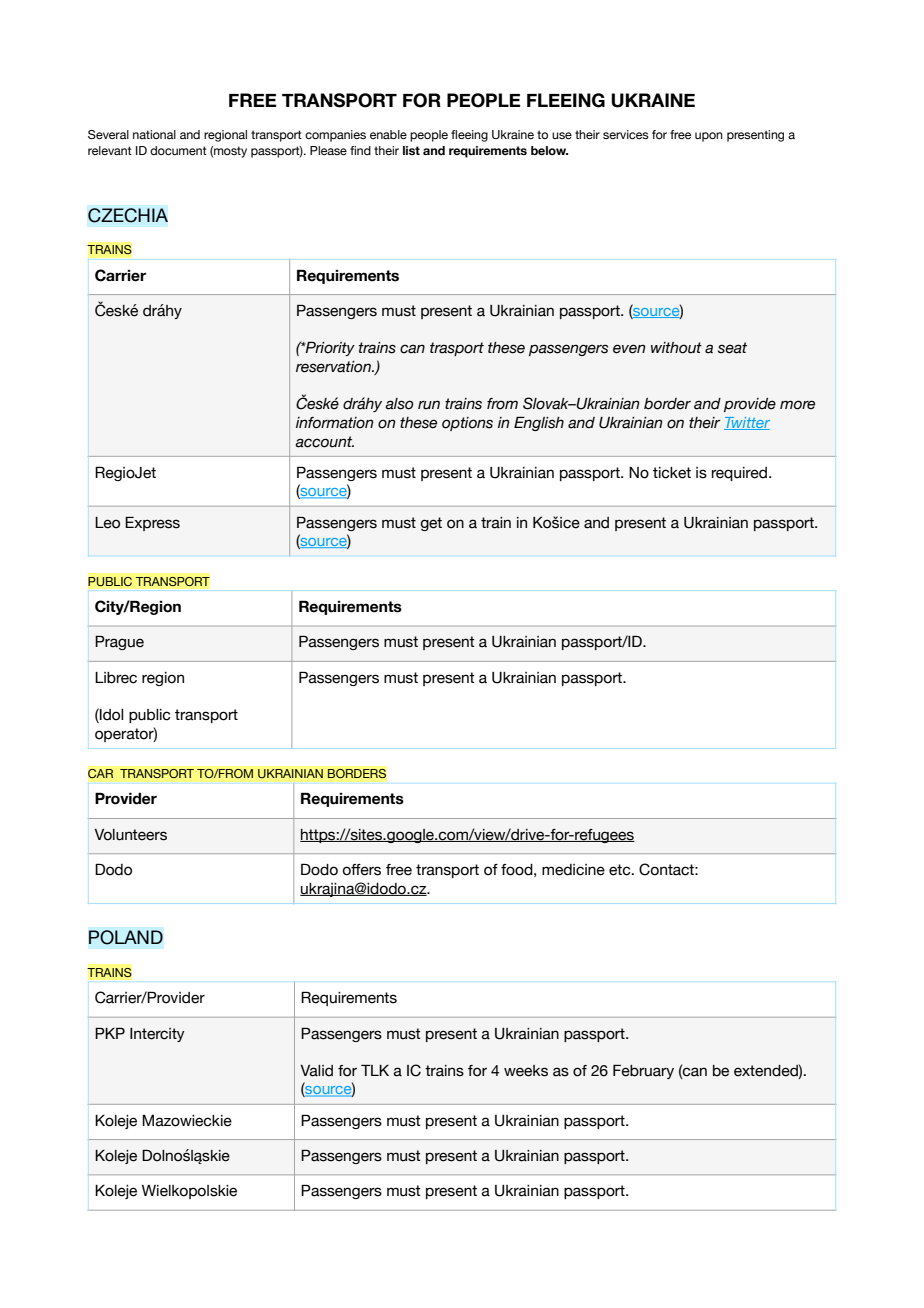 The height and width of the screenshot is (1308, 924). Describe the element at coordinates (119, 642) in the screenshot. I see `Prague` at that location.
